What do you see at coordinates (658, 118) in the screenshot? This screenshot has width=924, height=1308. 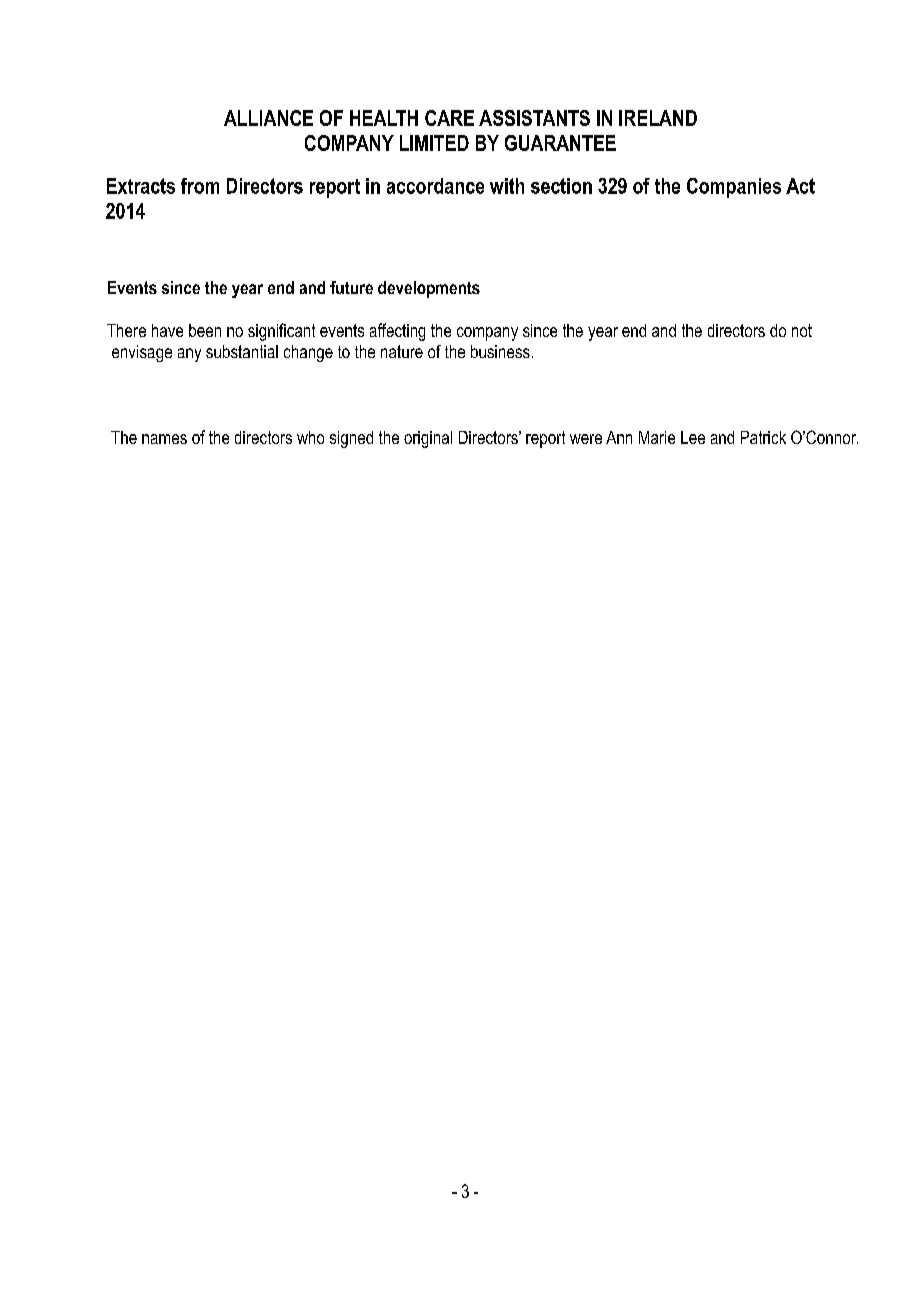 I see `IRELAND` at bounding box center [658, 118].
